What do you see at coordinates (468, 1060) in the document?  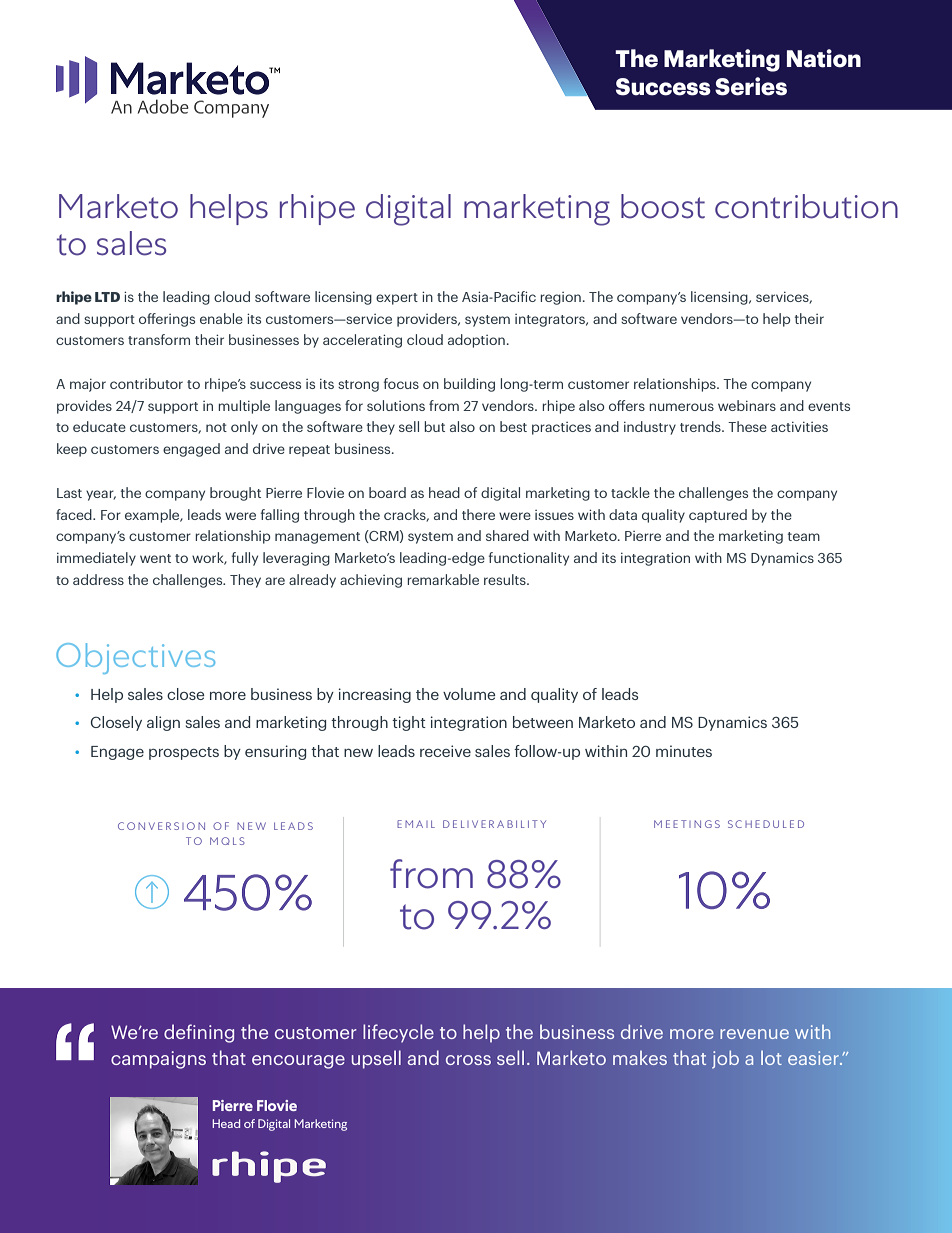 I see `cross` at bounding box center [468, 1060].
